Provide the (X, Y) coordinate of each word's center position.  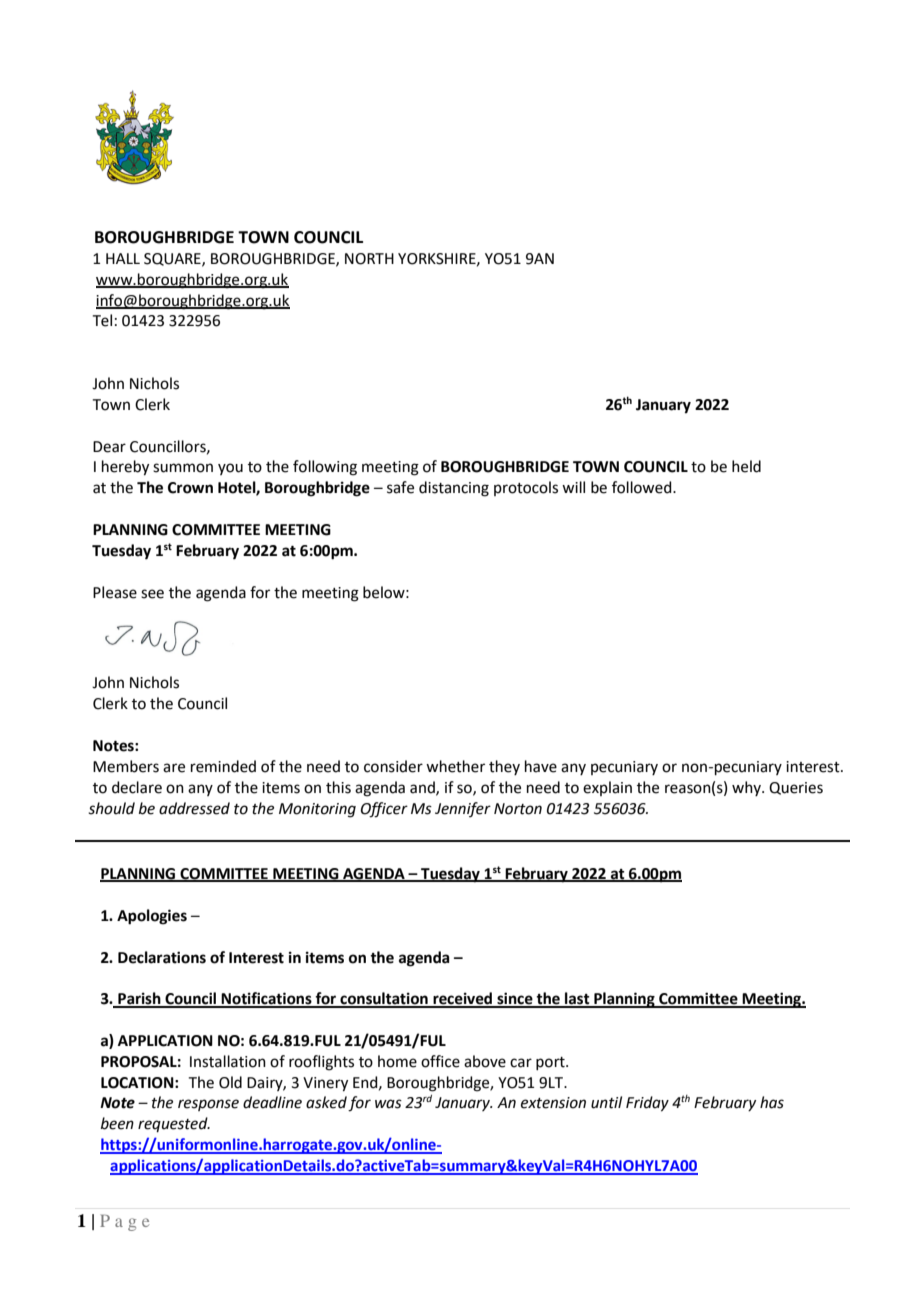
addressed (194, 808)
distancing (454, 489)
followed (643, 487)
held (746, 466)
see (152, 594)
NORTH (369, 259)
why (747, 788)
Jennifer (463, 809)
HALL (123, 258)
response (208, 1105)
